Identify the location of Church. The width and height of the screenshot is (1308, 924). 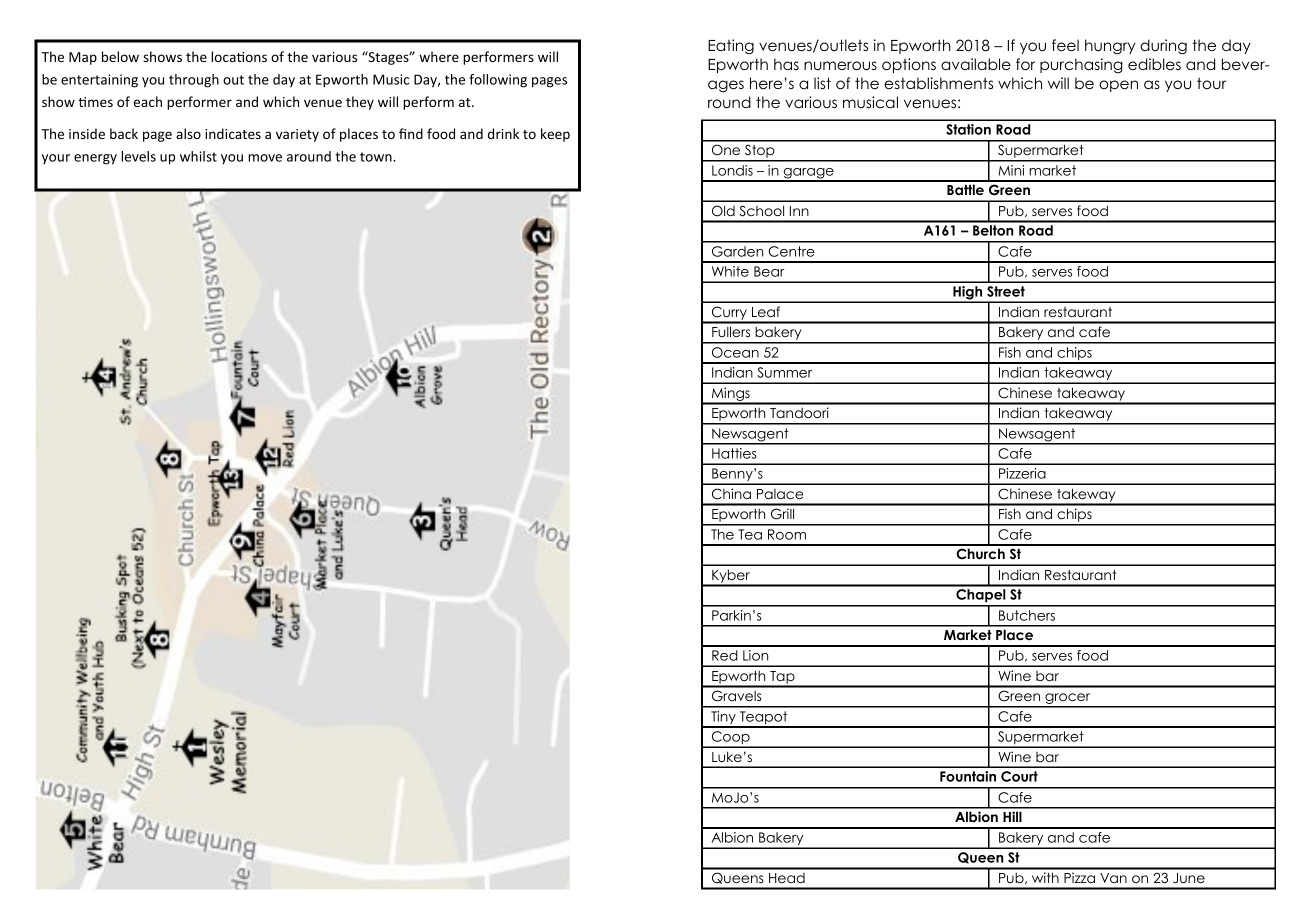
(980, 554).
